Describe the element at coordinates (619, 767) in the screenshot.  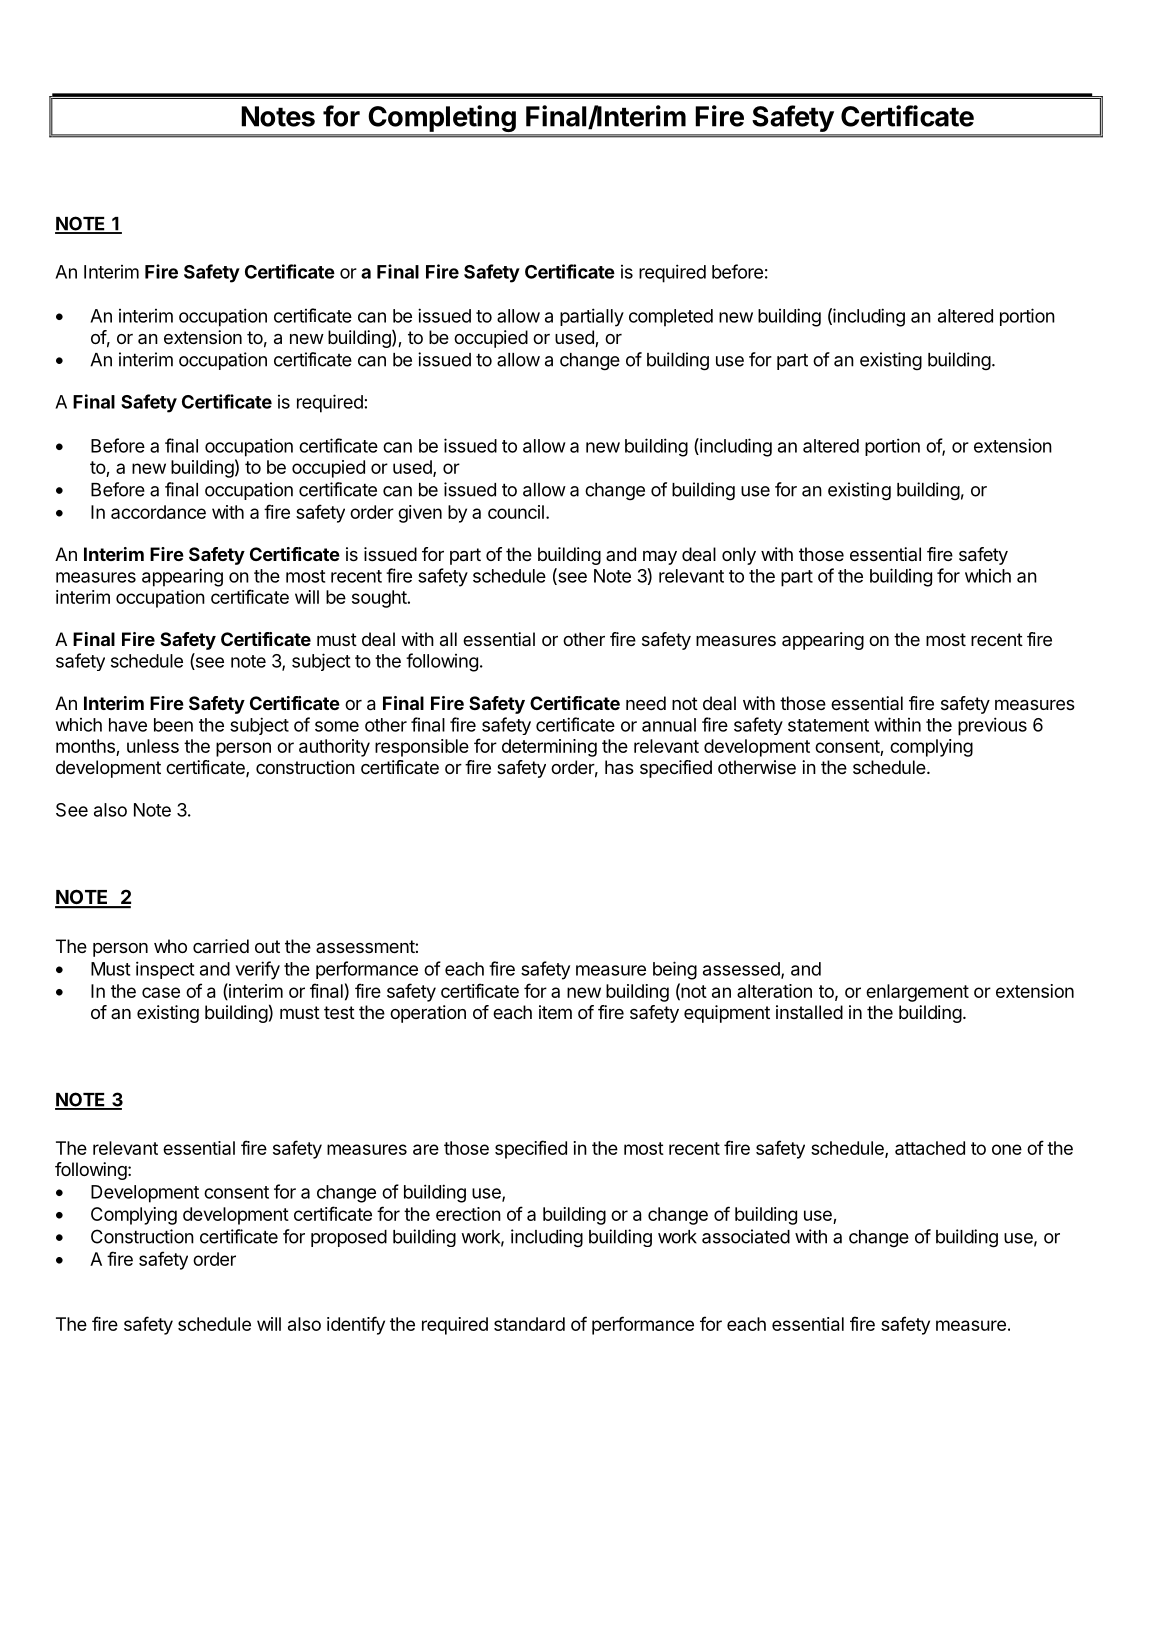
I see `has` at that location.
